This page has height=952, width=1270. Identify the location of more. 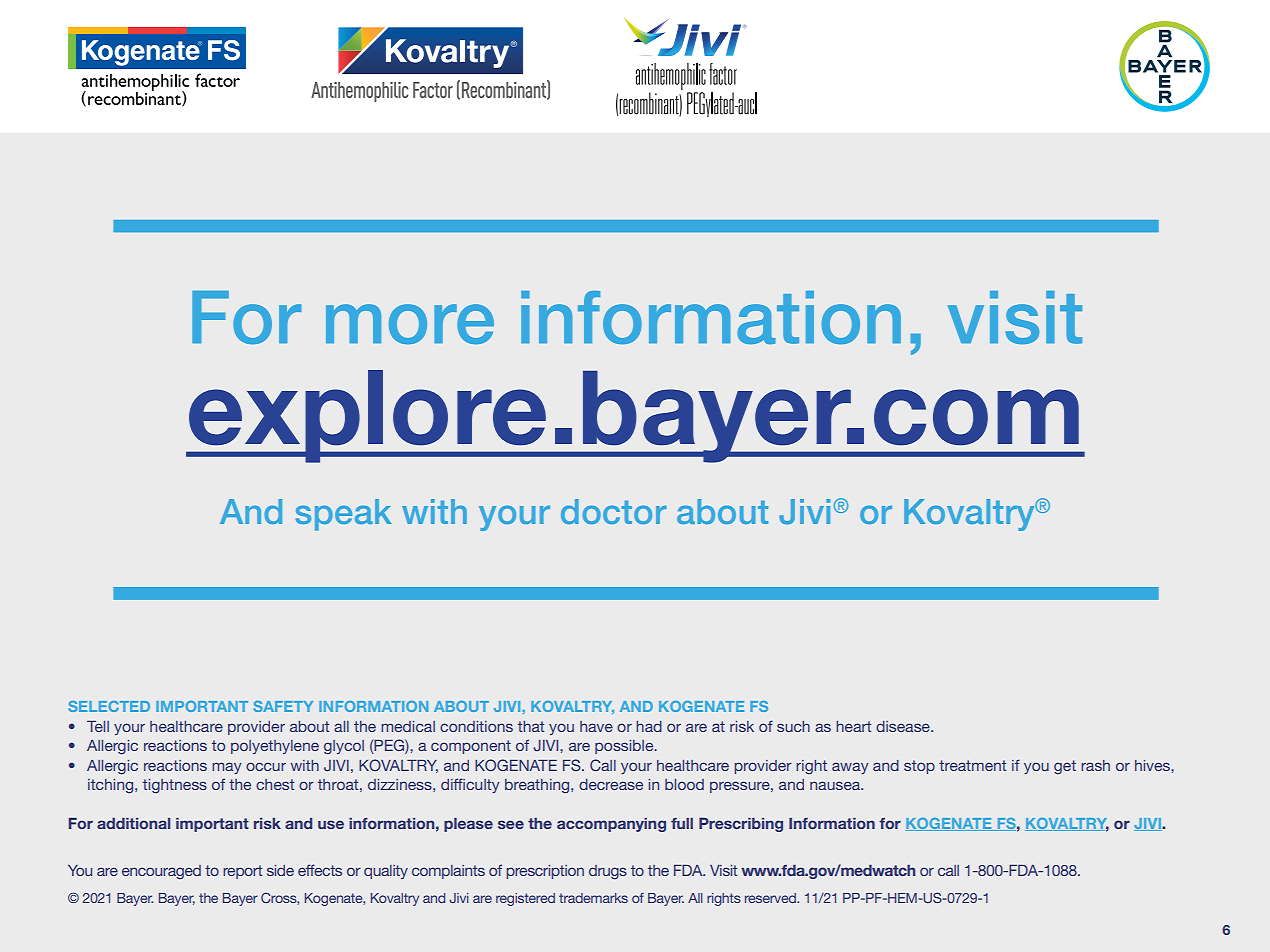
(410, 324).
